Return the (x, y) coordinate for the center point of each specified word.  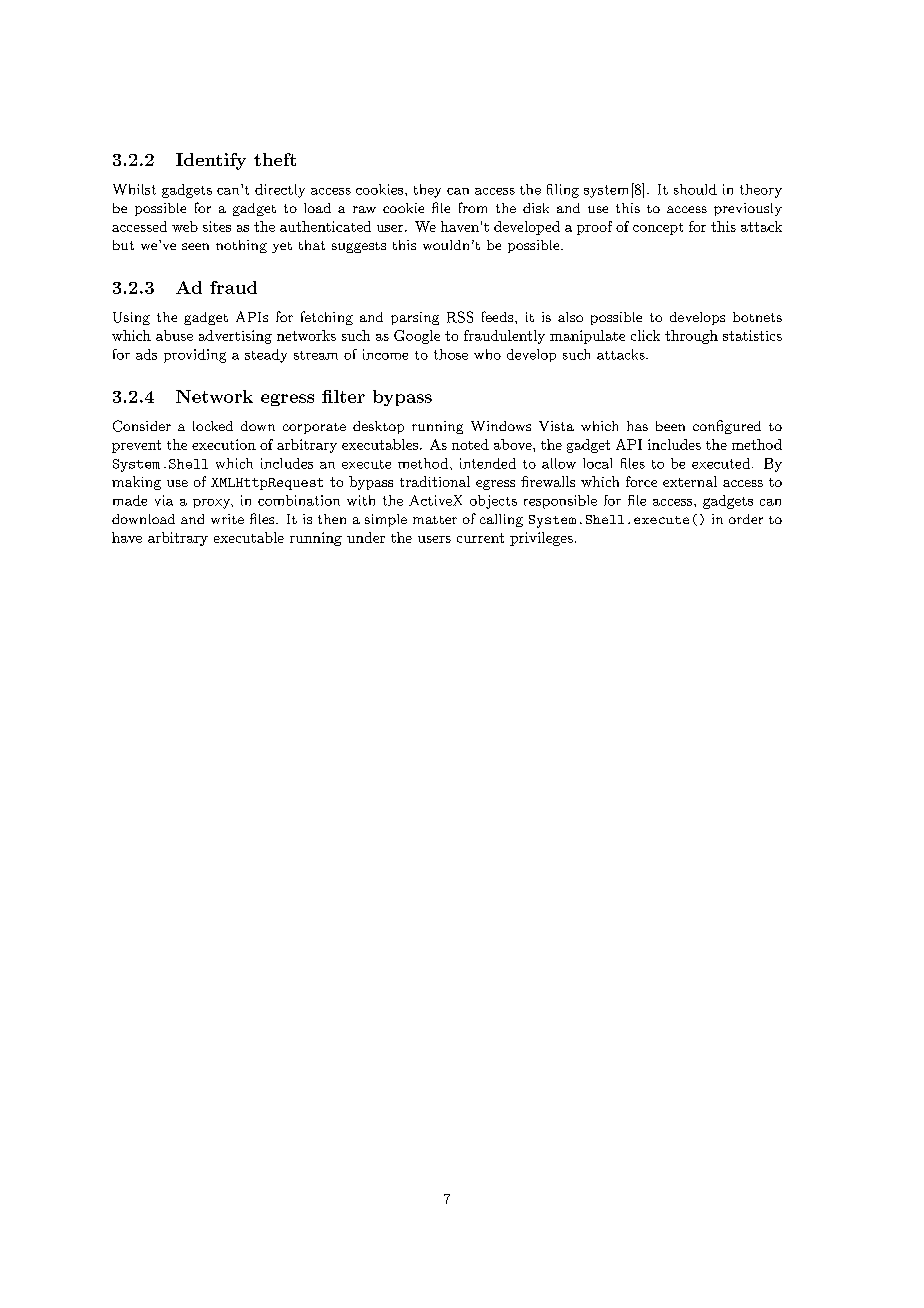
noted (470, 444)
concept (658, 229)
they (427, 191)
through (691, 337)
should (695, 189)
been (670, 426)
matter (435, 520)
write (227, 519)
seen (195, 246)
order (746, 519)
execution (224, 444)
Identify (211, 161)
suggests (359, 247)
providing (195, 356)
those (451, 354)
